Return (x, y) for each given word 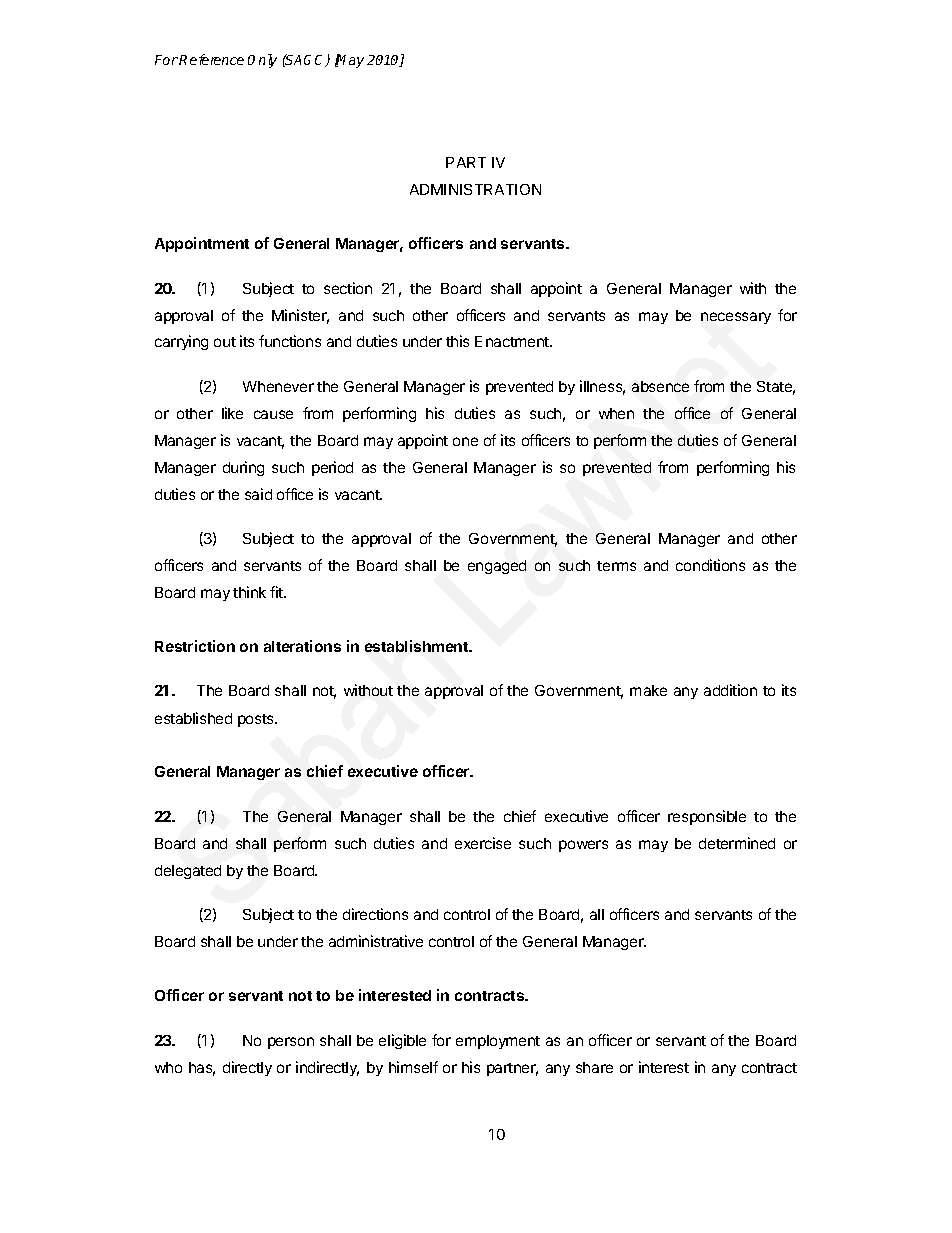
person (291, 1043)
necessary (736, 318)
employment (498, 1042)
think (249, 592)
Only (262, 61)
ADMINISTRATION (475, 189)
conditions (710, 565)
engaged (497, 567)
